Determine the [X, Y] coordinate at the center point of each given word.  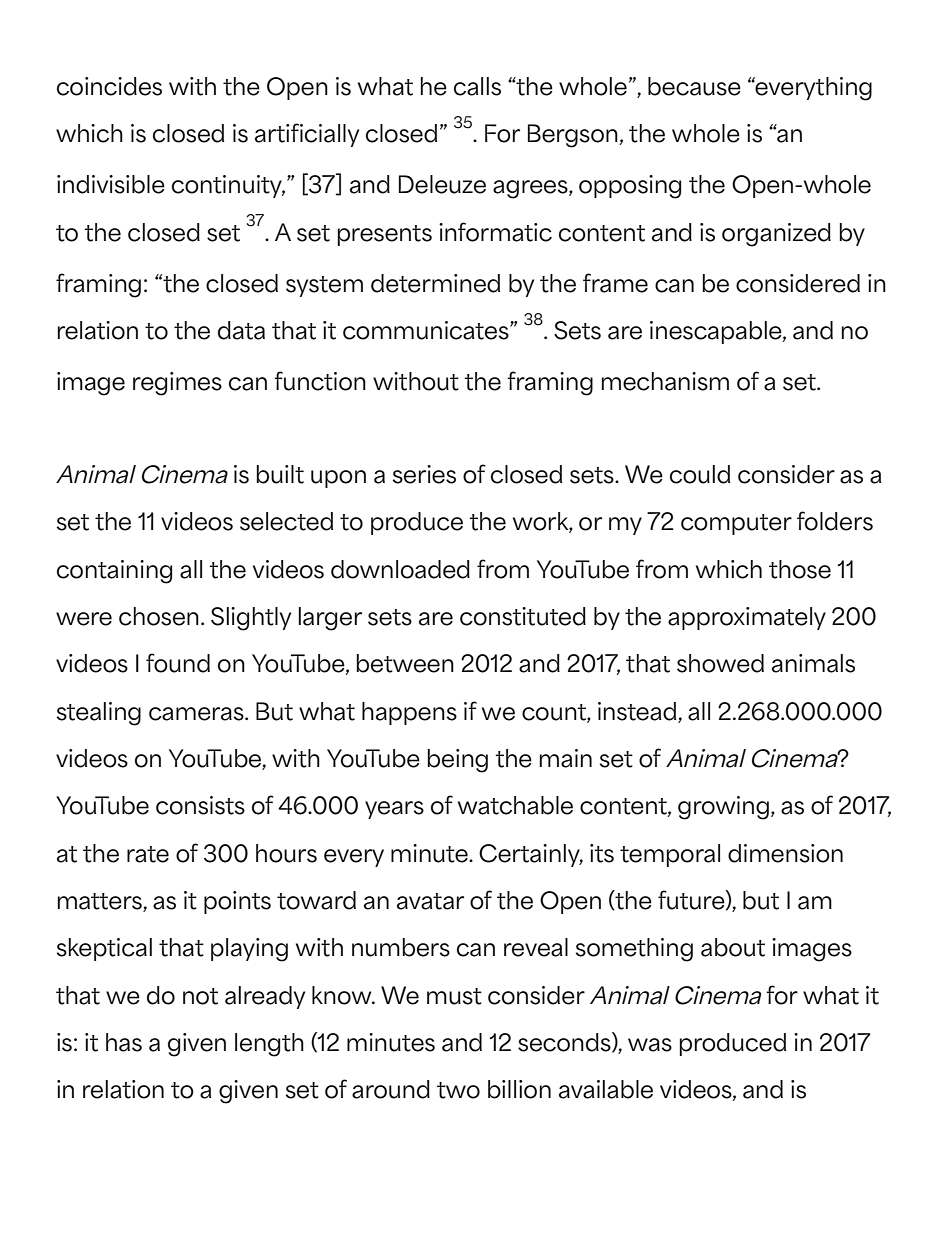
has [124, 1042]
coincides [109, 86]
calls [477, 86]
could [700, 474]
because [694, 86]
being [458, 761]
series [424, 474]
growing [723, 808]
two [458, 1090]
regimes [177, 384]
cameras [197, 714]
